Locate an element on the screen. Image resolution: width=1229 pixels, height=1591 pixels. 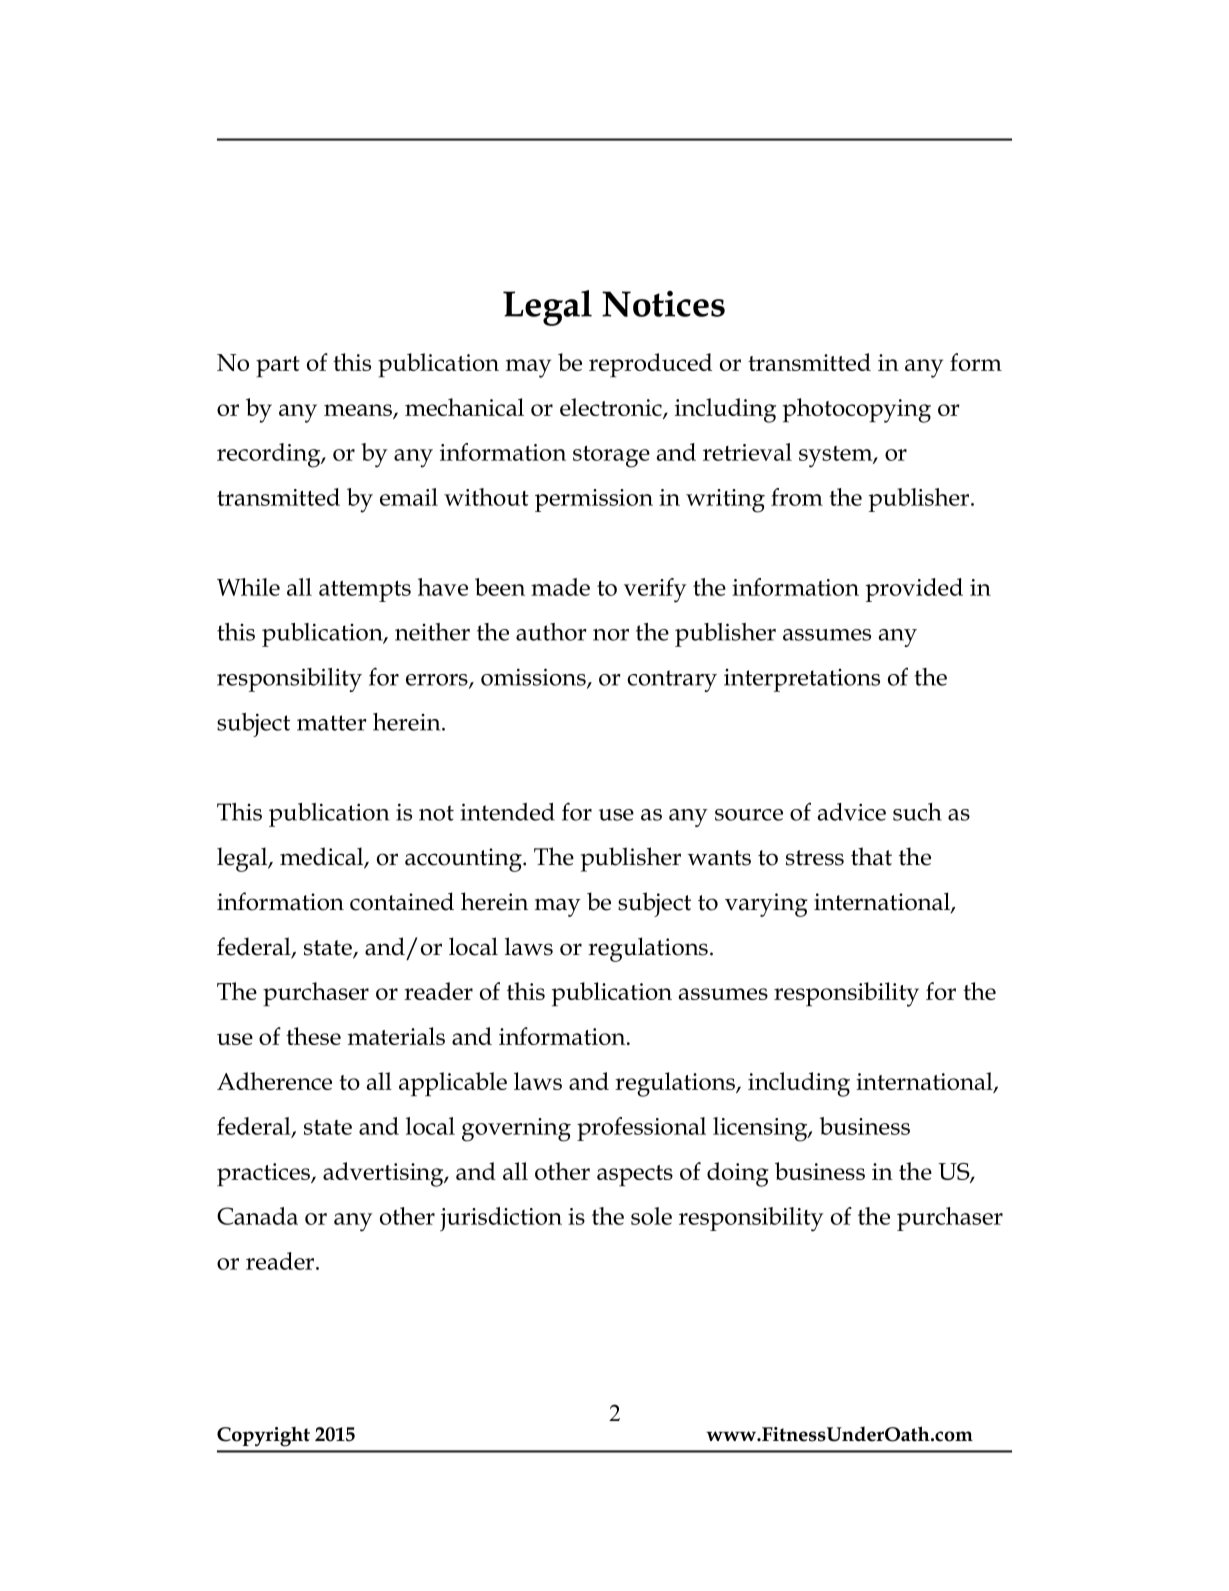
aspects is located at coordinates (635, 1176).
